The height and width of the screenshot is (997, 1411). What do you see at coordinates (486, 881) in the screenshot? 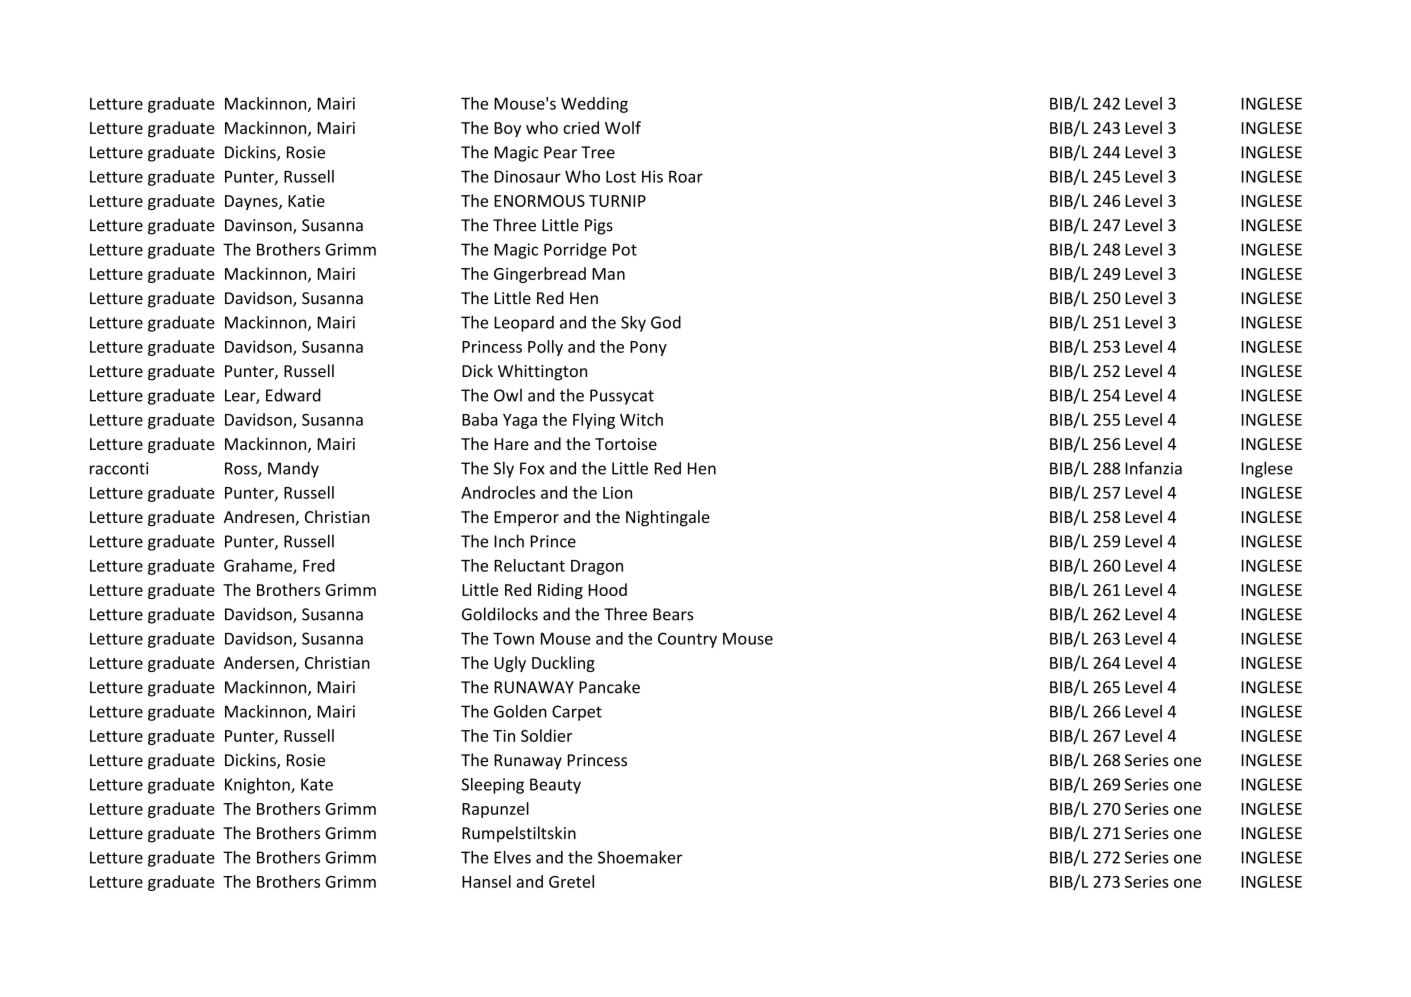
I see `Hansel` at bounding box center [486, 881].
